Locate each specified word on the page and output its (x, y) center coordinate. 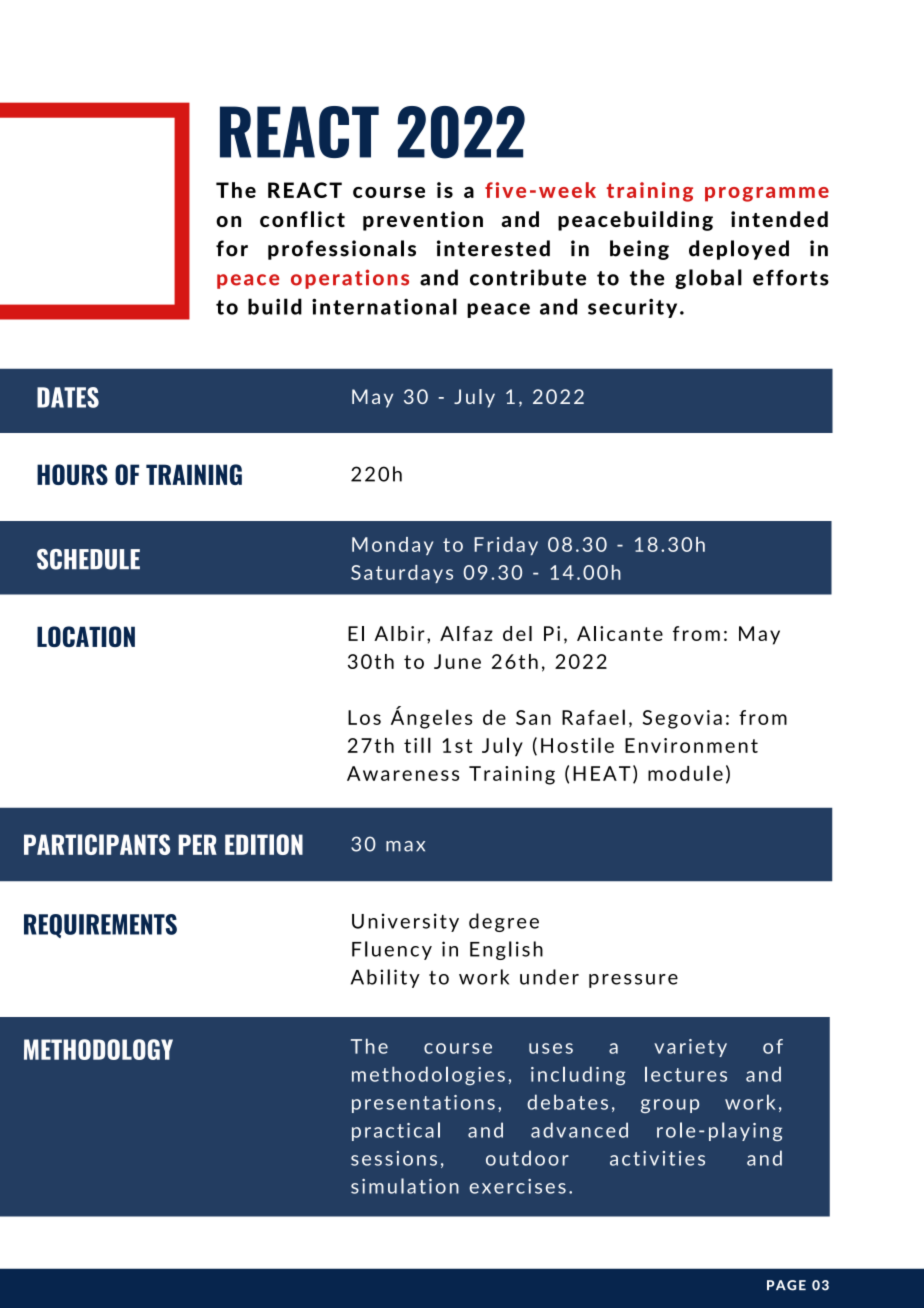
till (417, 745)
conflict (302, 219)
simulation (405, 1186)
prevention (423, 221)
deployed (739, 250)
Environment (691, 745)
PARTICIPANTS (97, 844)
